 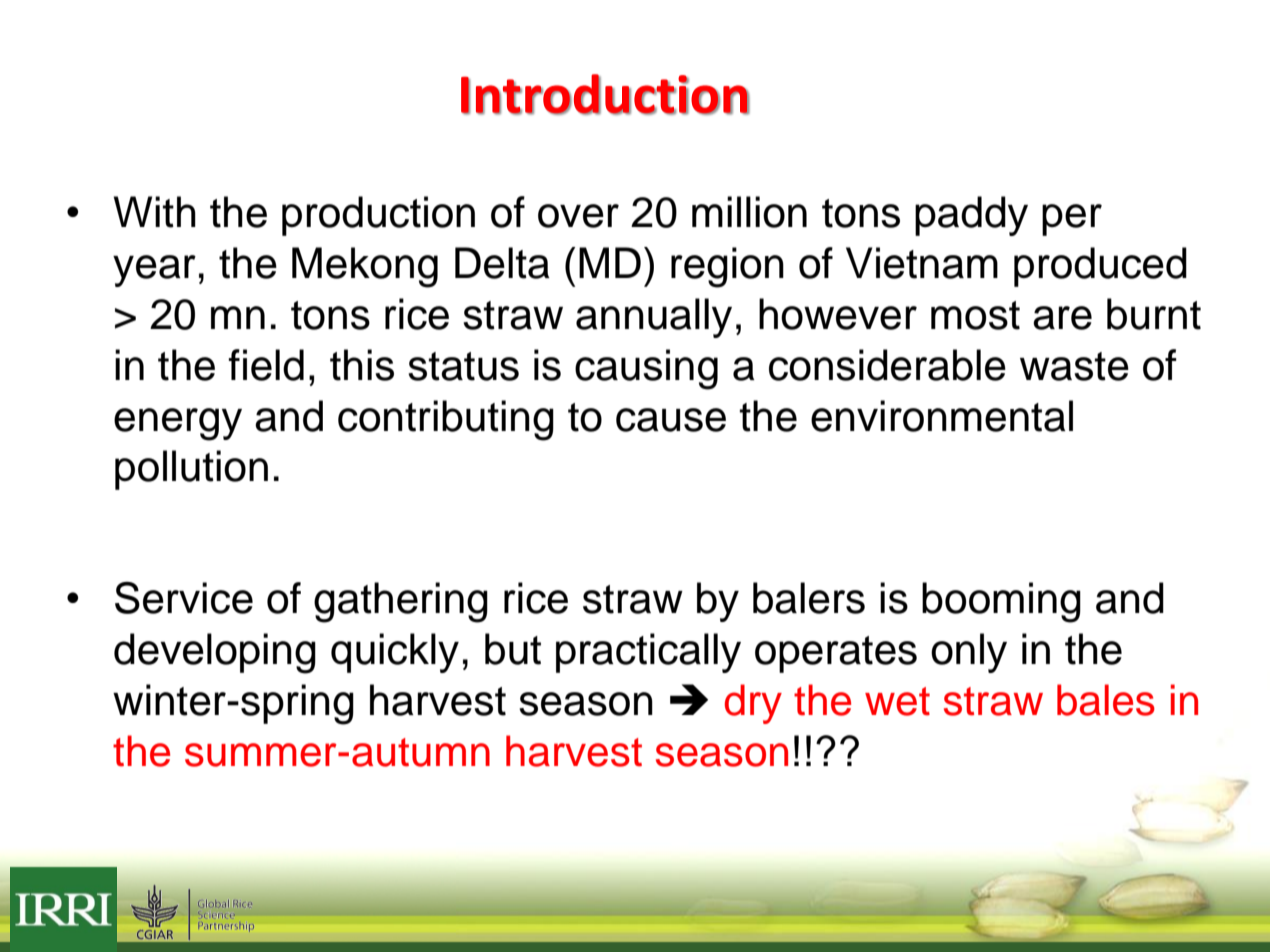 What do you see at coordinates (654, 318) in the screenshot?
I see `annually` at bounding box center [654, 318].
